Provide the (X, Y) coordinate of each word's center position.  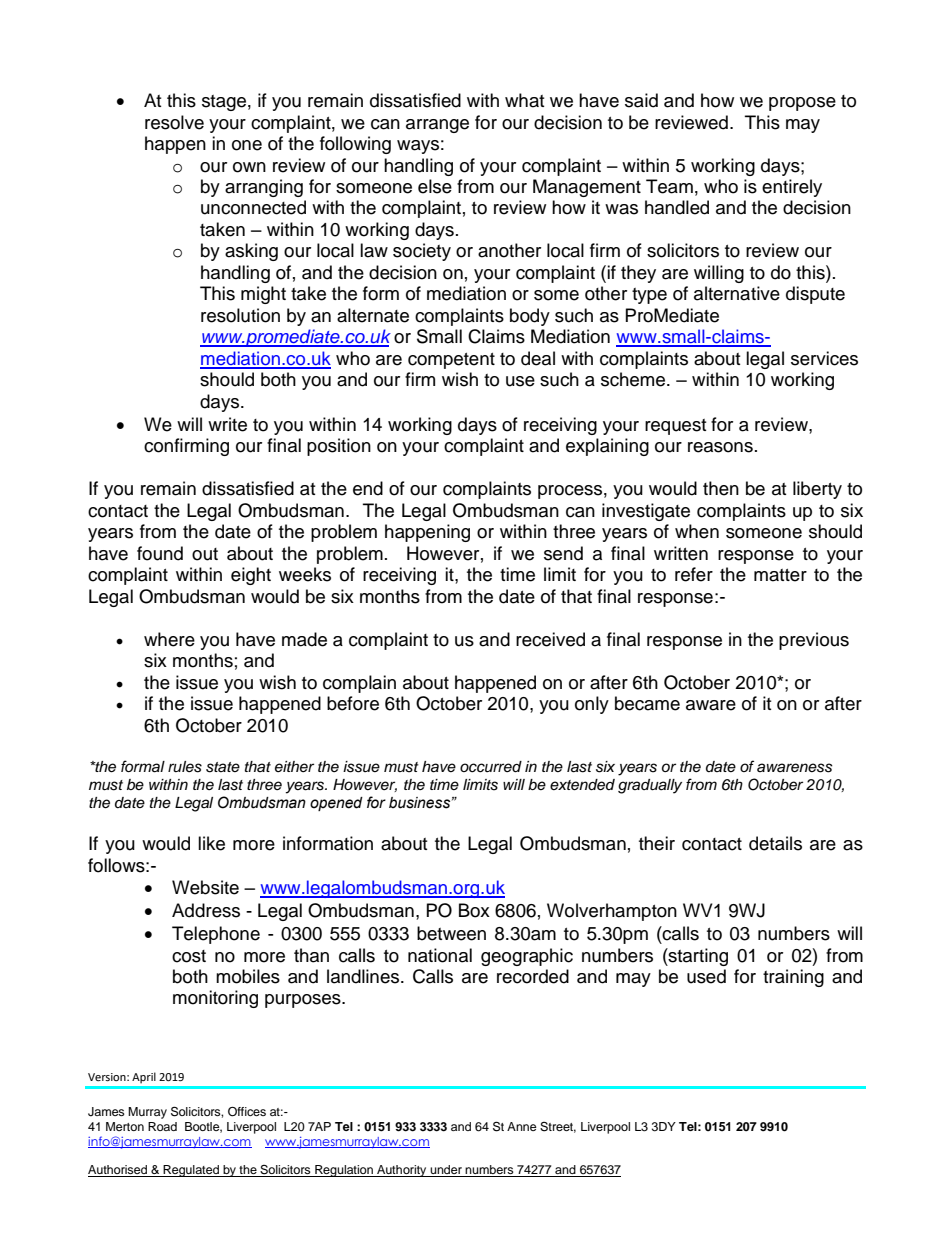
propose (802, 104)
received (550, 639)
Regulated (191, 1171)
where (169, 639)
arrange (437, 126)
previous (814, 641)
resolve (174, 122)
